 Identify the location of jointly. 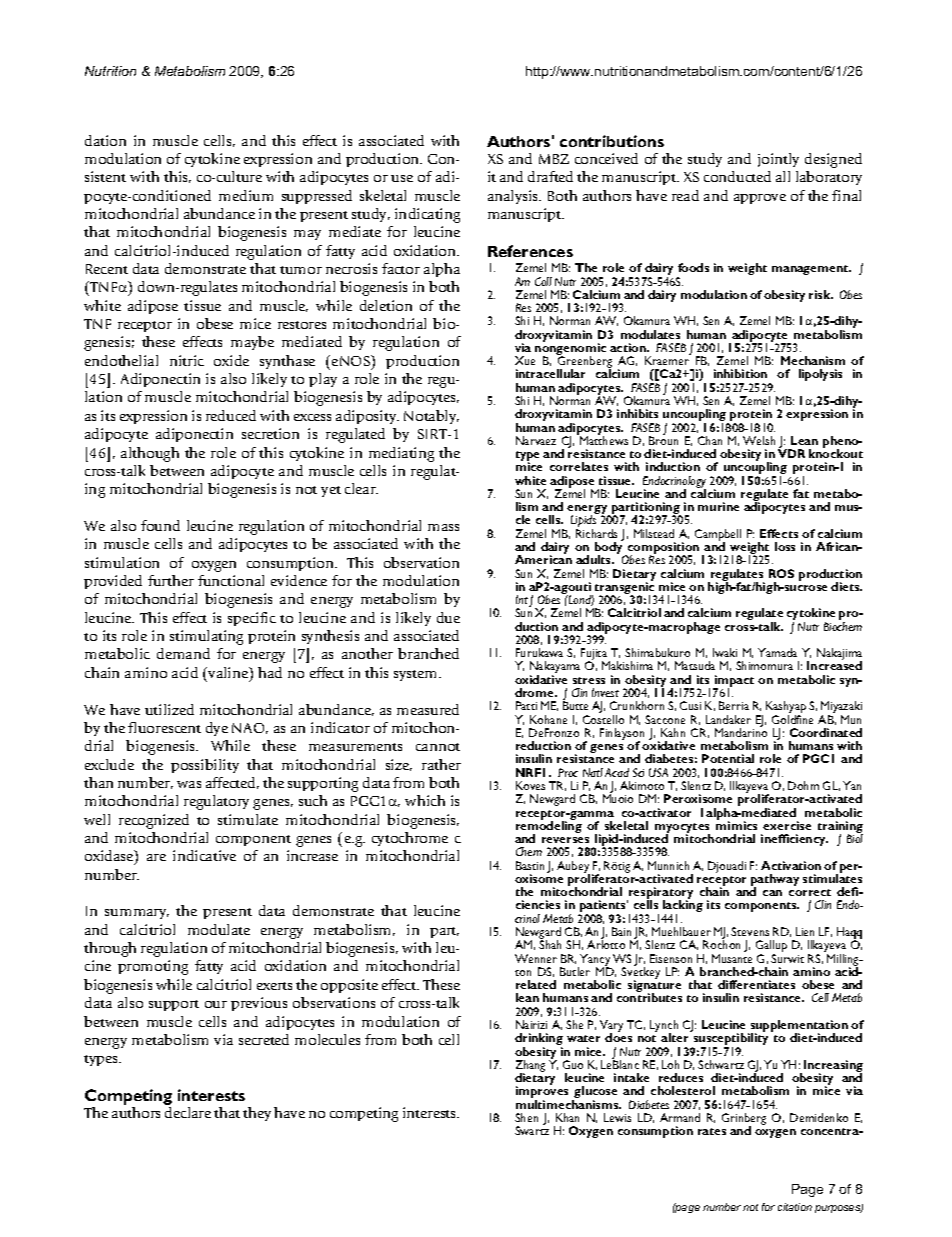
(778, 160).
